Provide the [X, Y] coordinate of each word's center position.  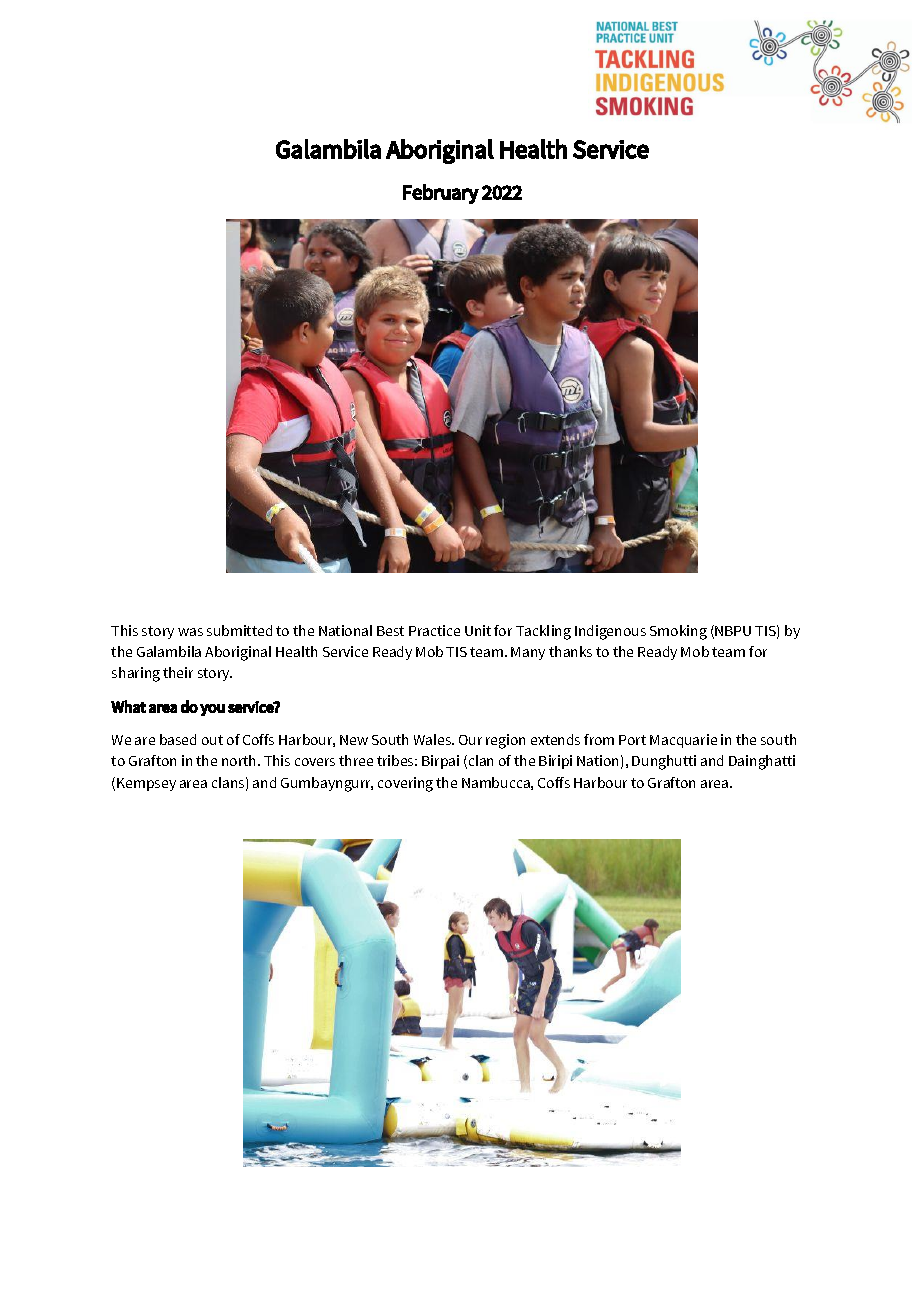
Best [390, 631]
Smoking [678, 632]
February [441, 194]
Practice [434, 630]
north [240, 760]
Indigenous [610, 632]
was [190, 632]
